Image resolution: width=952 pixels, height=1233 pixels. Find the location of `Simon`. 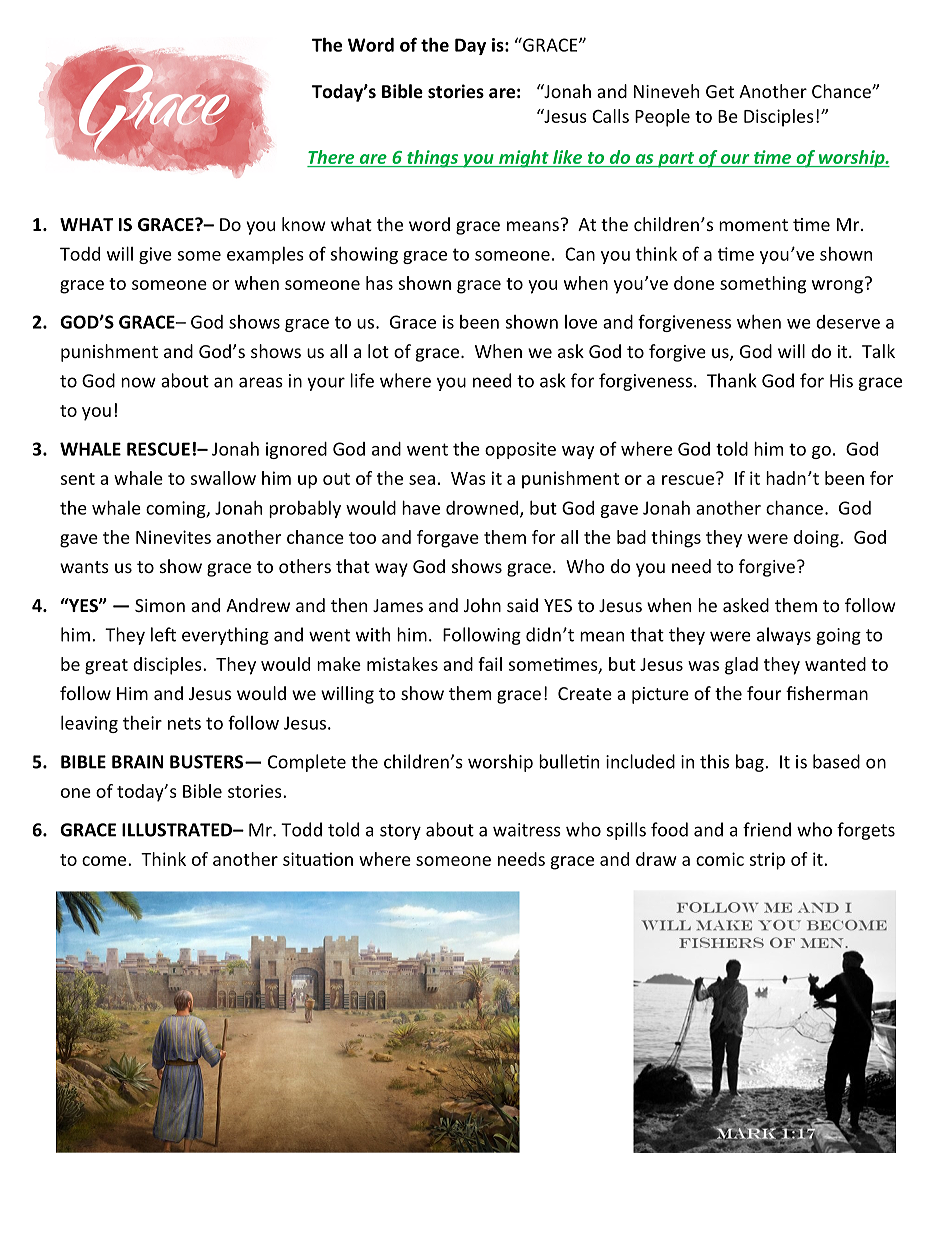

Simon is located at coordinates (160, 605).
